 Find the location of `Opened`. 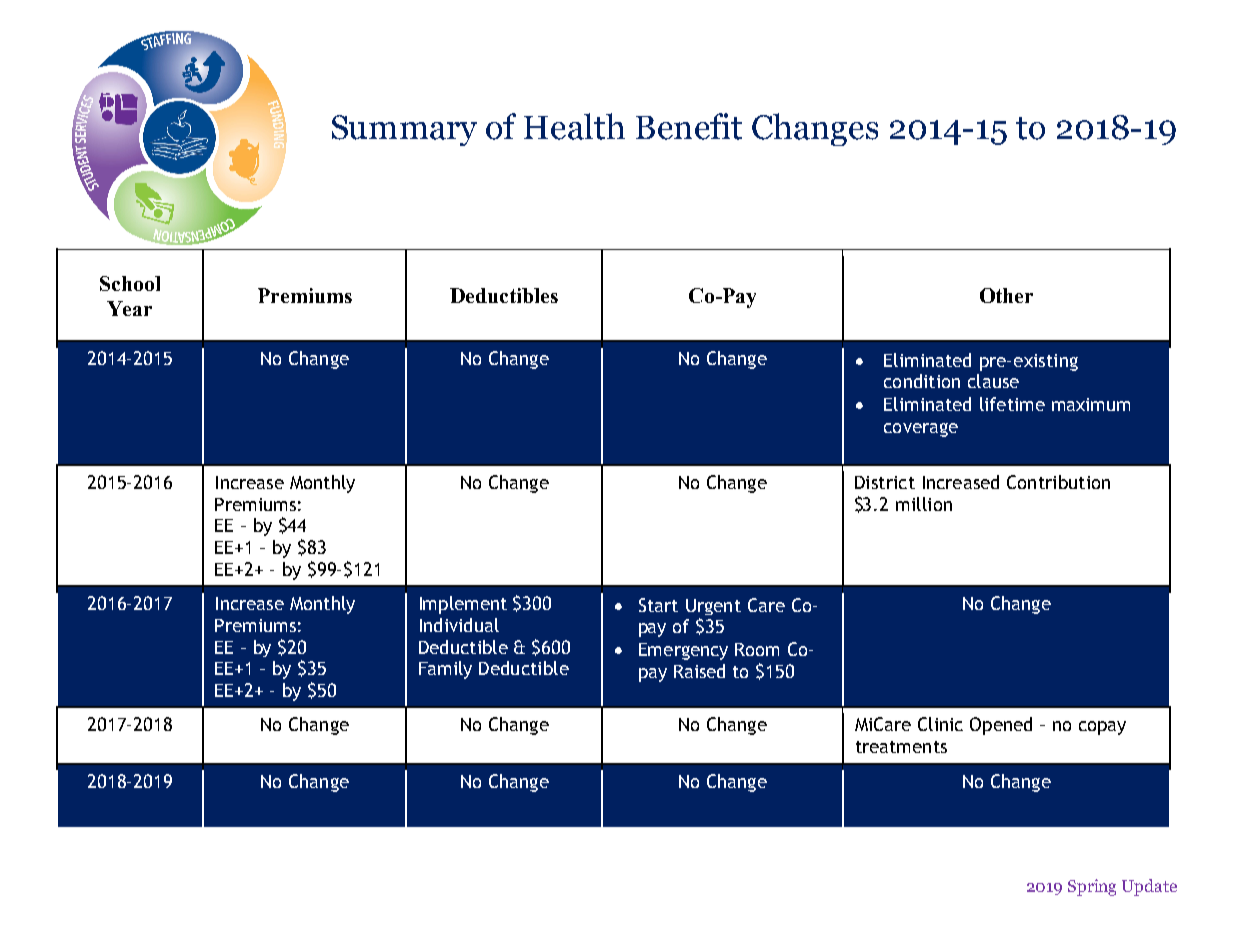

Opened is located at coordinates (1001, 726).
